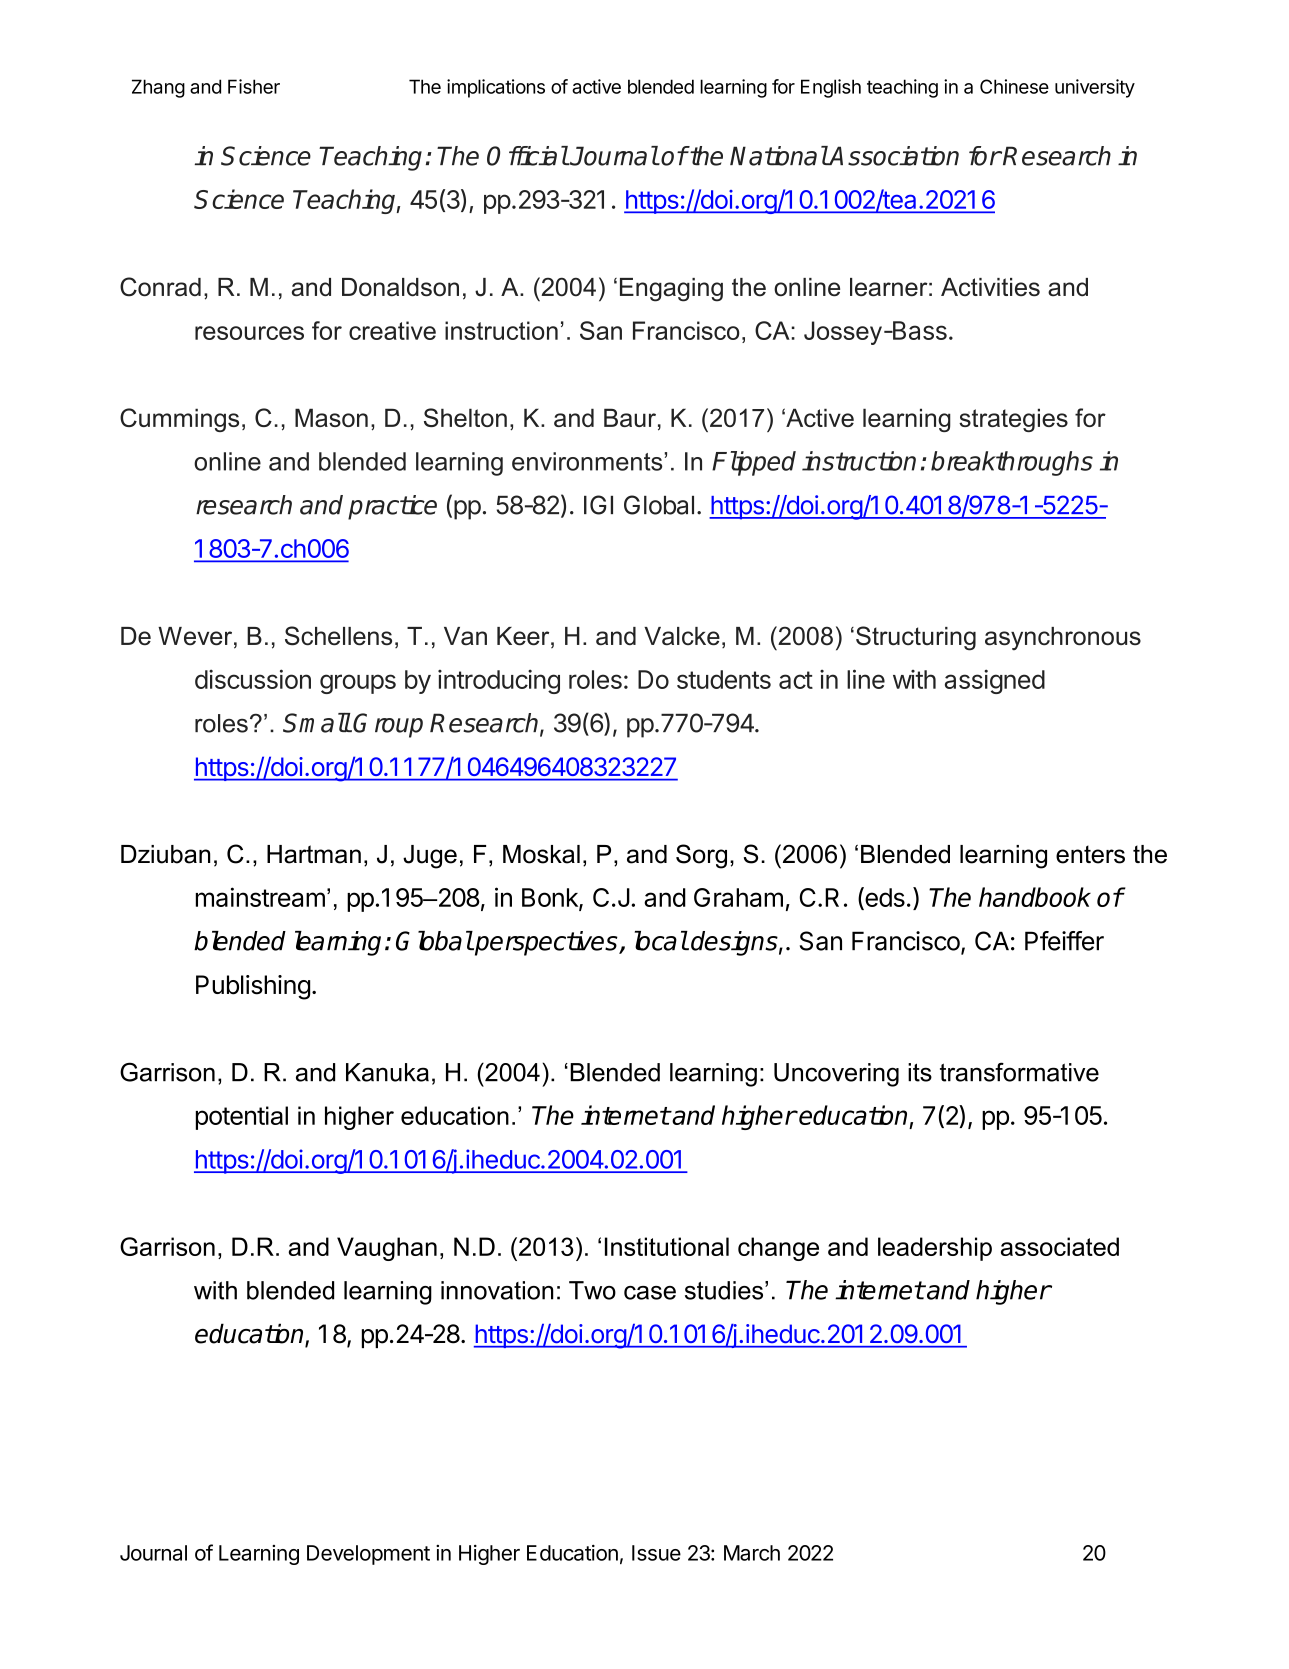  I want to click on assigned, so click(995, 681).
